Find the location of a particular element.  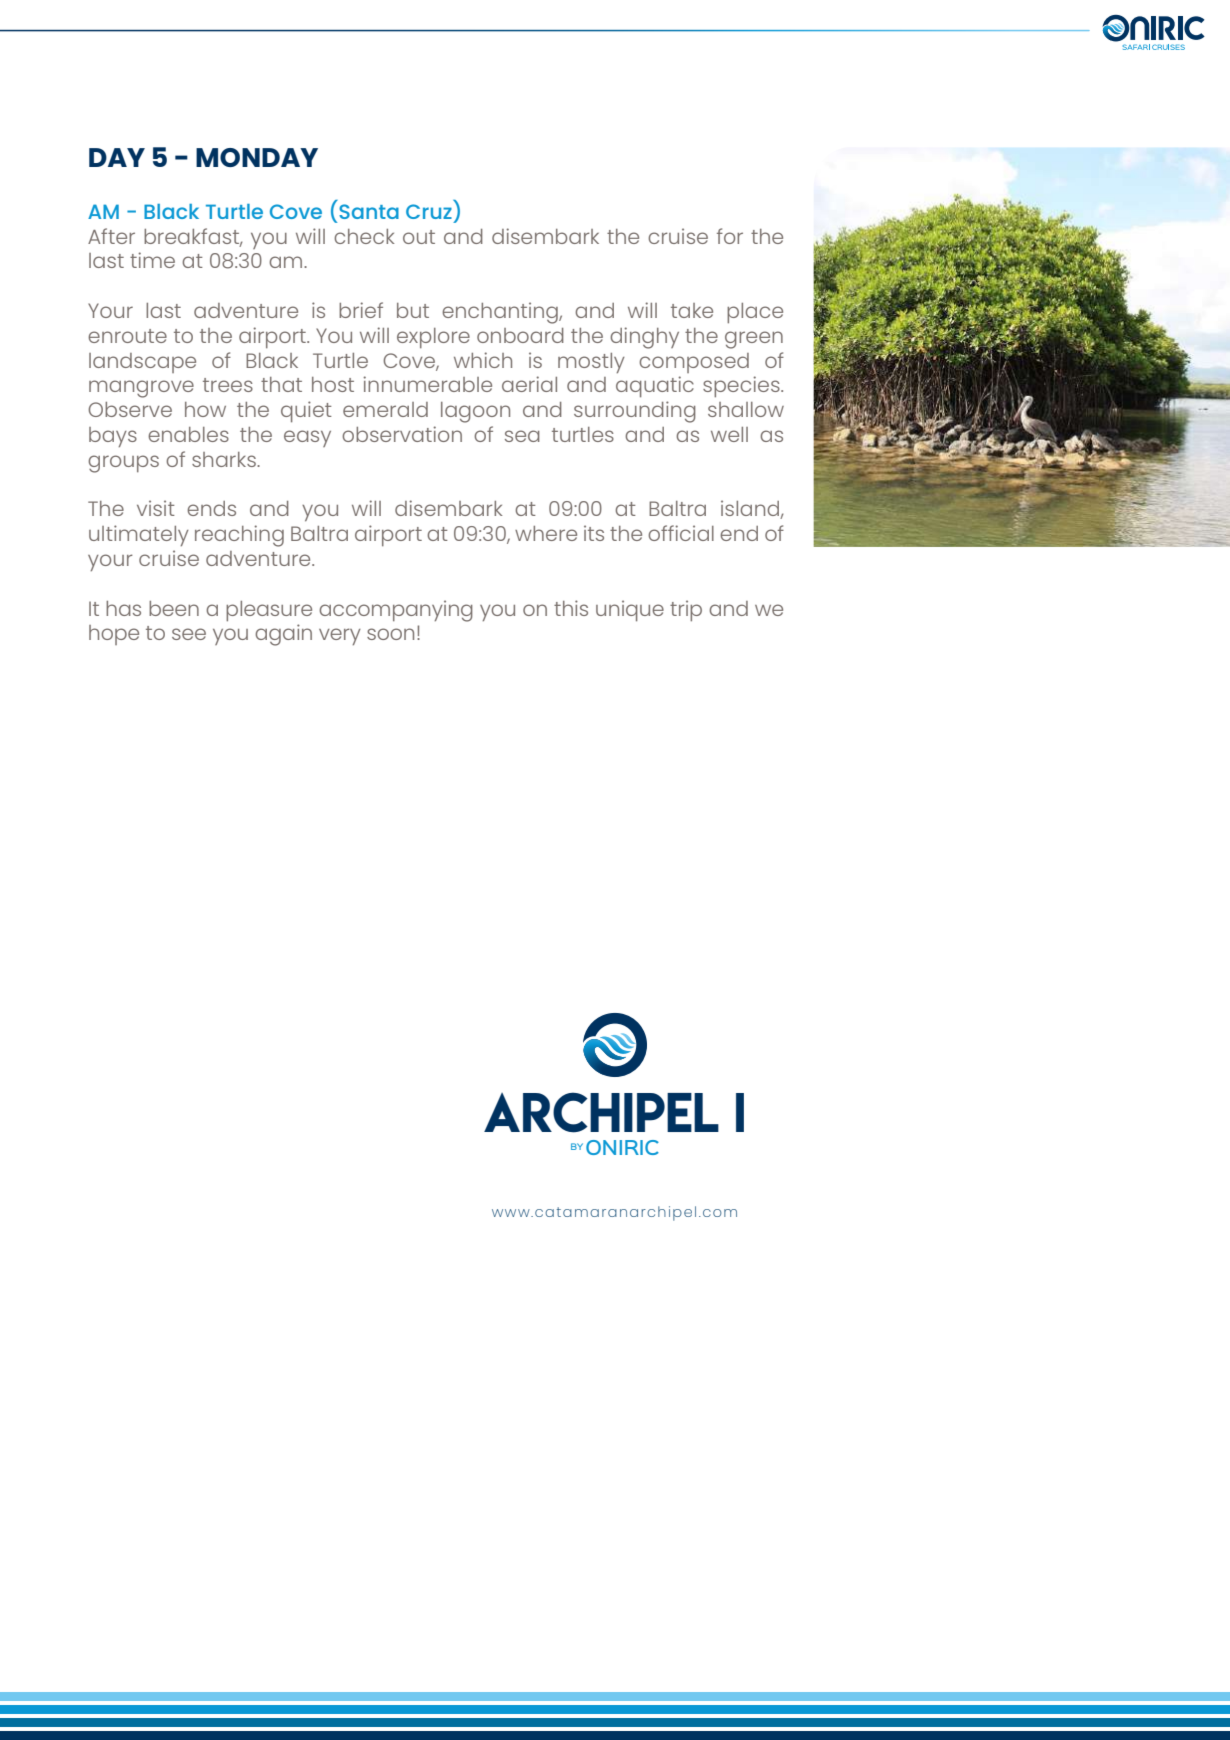

accompanying is located at coordinates (396, 611).
